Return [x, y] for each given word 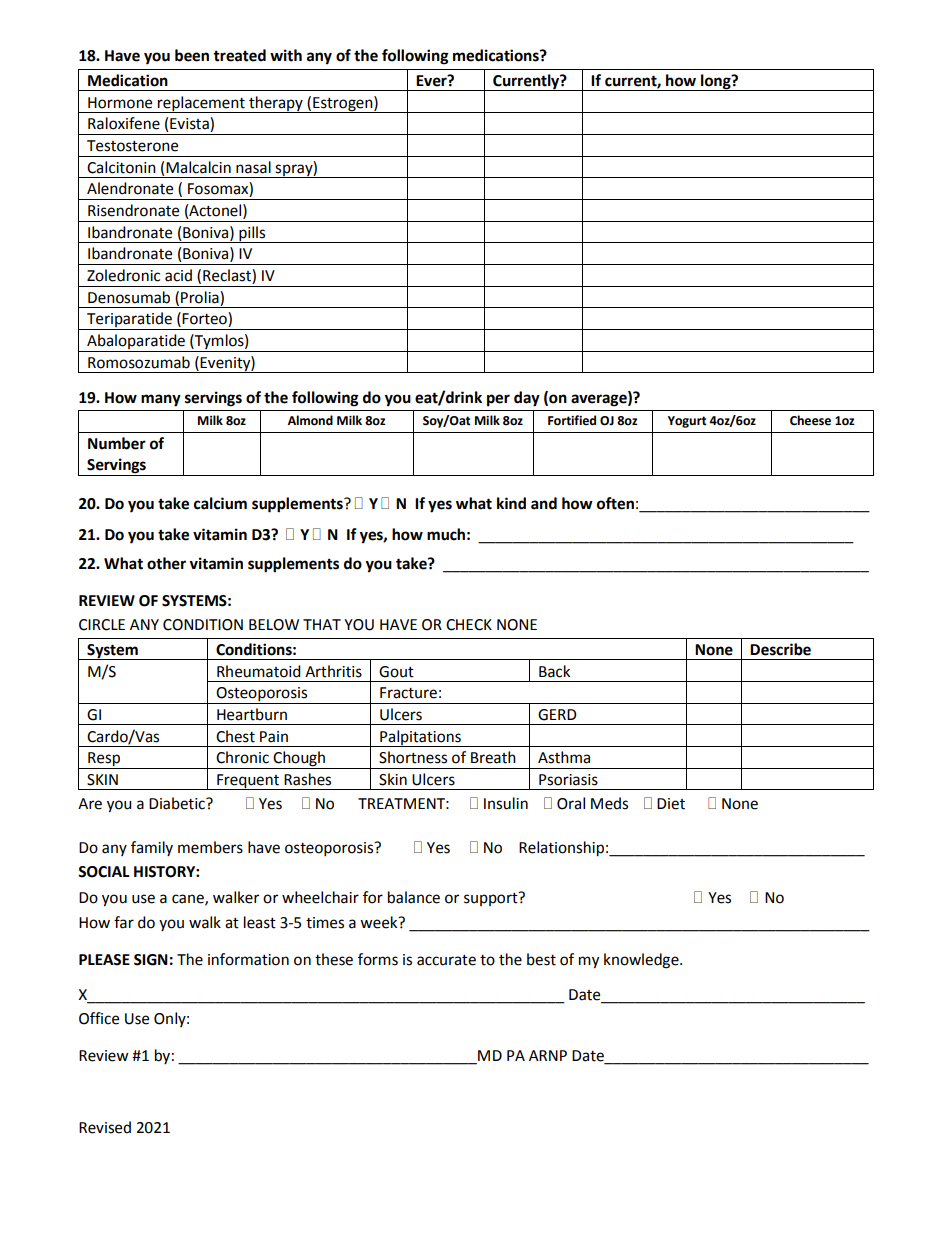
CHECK [469, 625]
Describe [780, 649]
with [286, 55]
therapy [276, 104]
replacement [201, 104]
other [166, 563]
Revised [105, 1127]
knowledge [642, 961]
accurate [446, 960]
